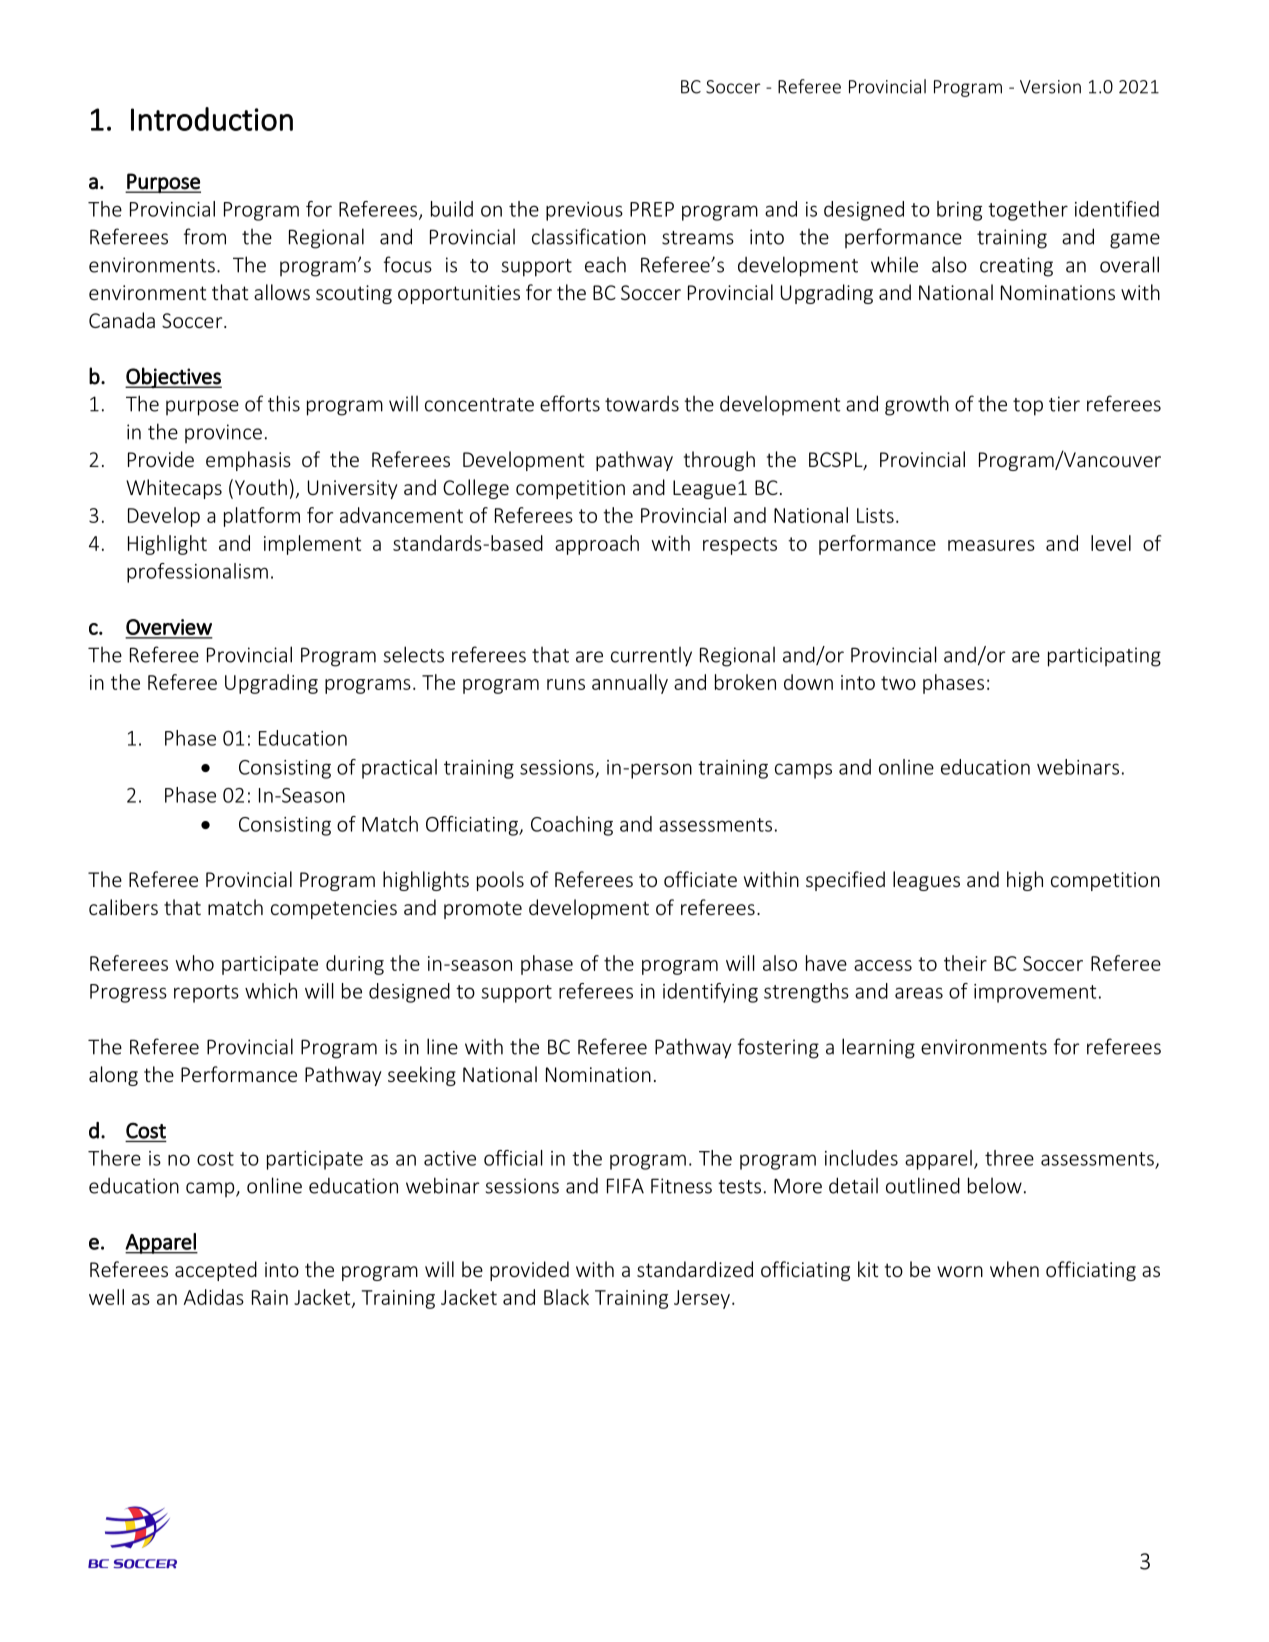 This image has height=1642, width=1269. Describe the element at coordinates (991, 545) in the image. I see `measures` at that location.
